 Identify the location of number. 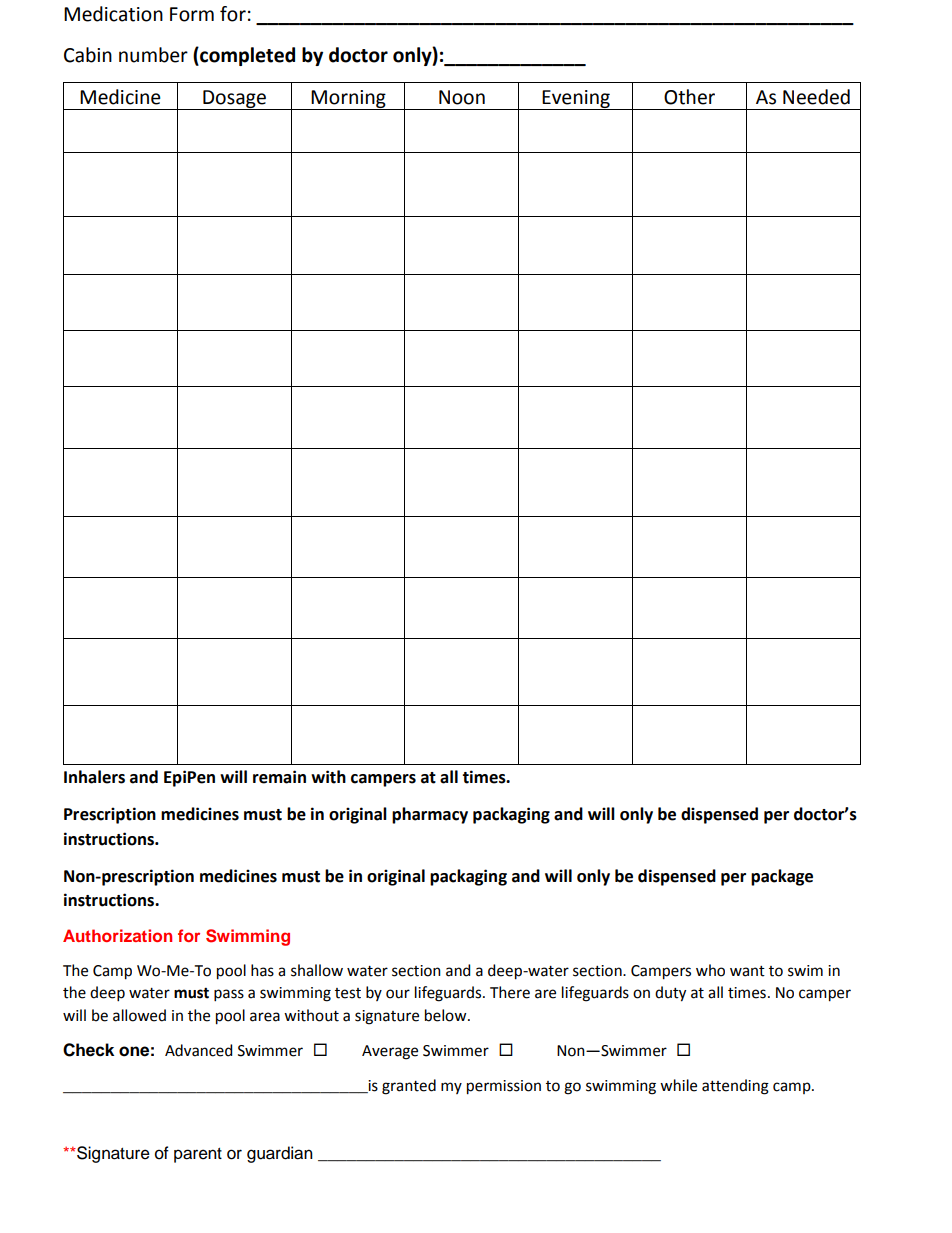
(153, 55).
